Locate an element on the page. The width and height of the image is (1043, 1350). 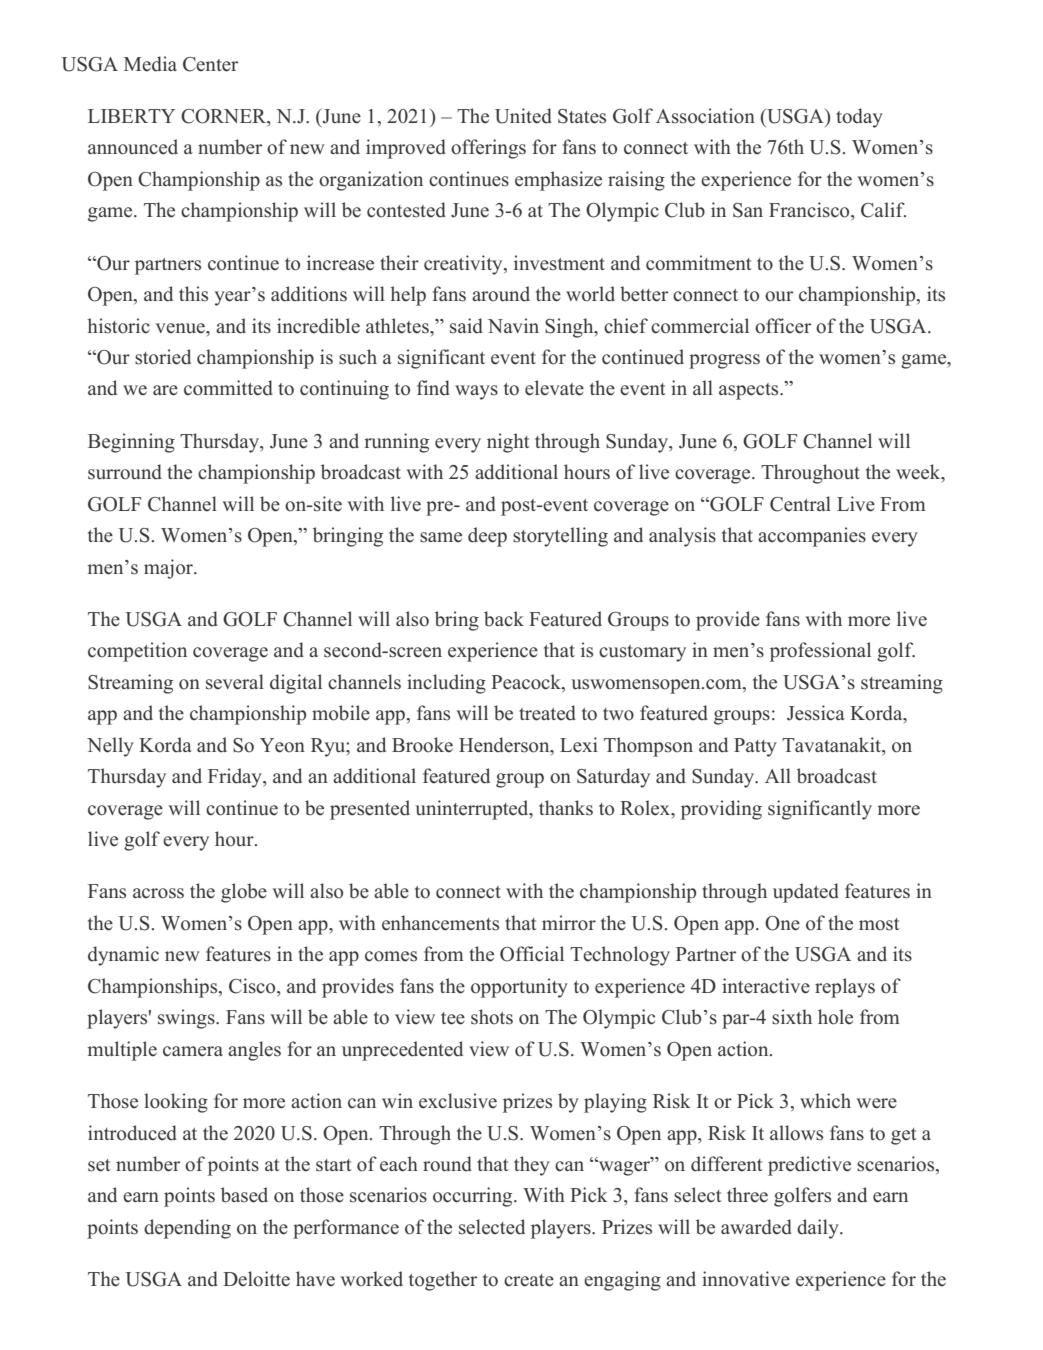
committed is located at coordinates (228, 388).
